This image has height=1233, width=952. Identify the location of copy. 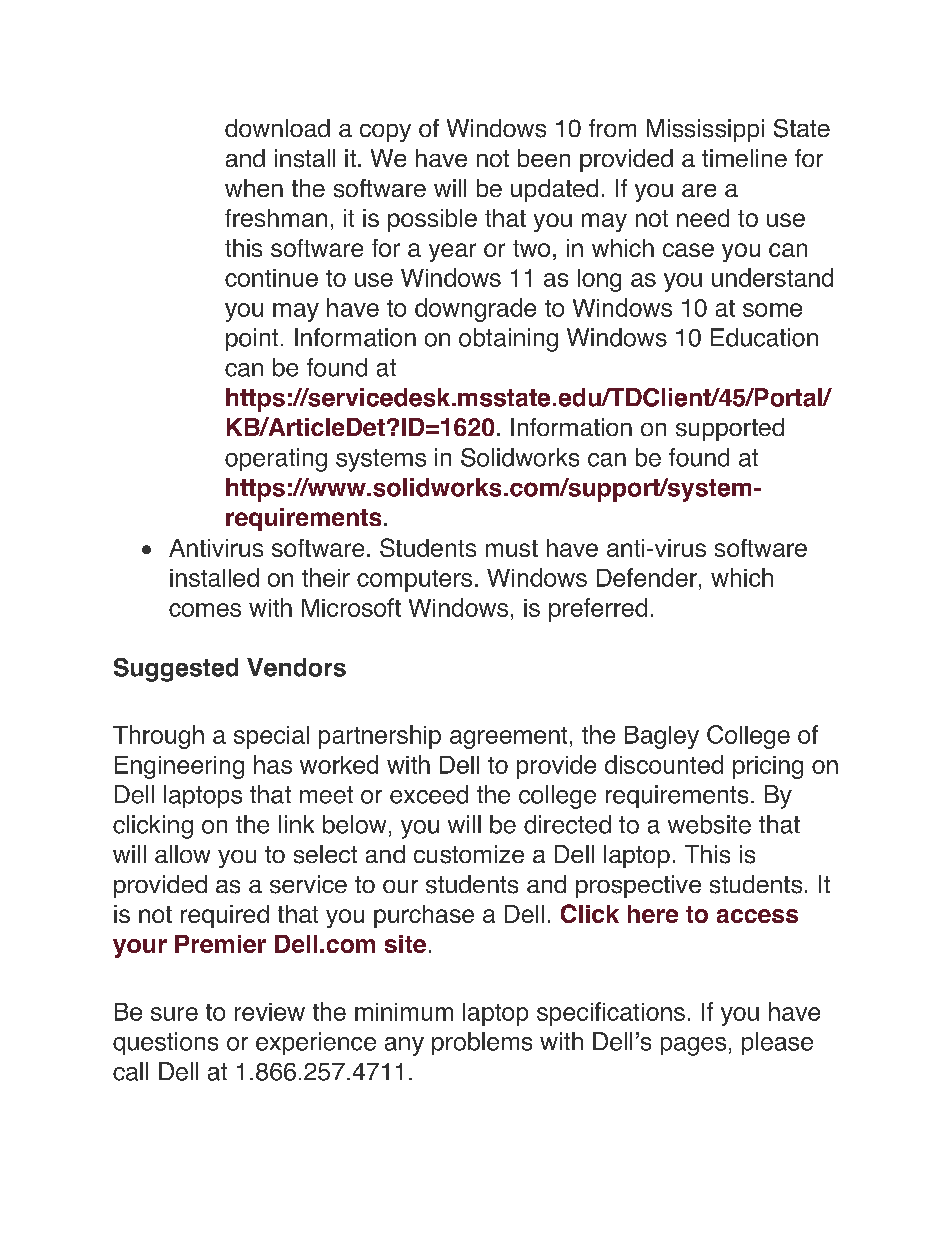
(385, 133).
